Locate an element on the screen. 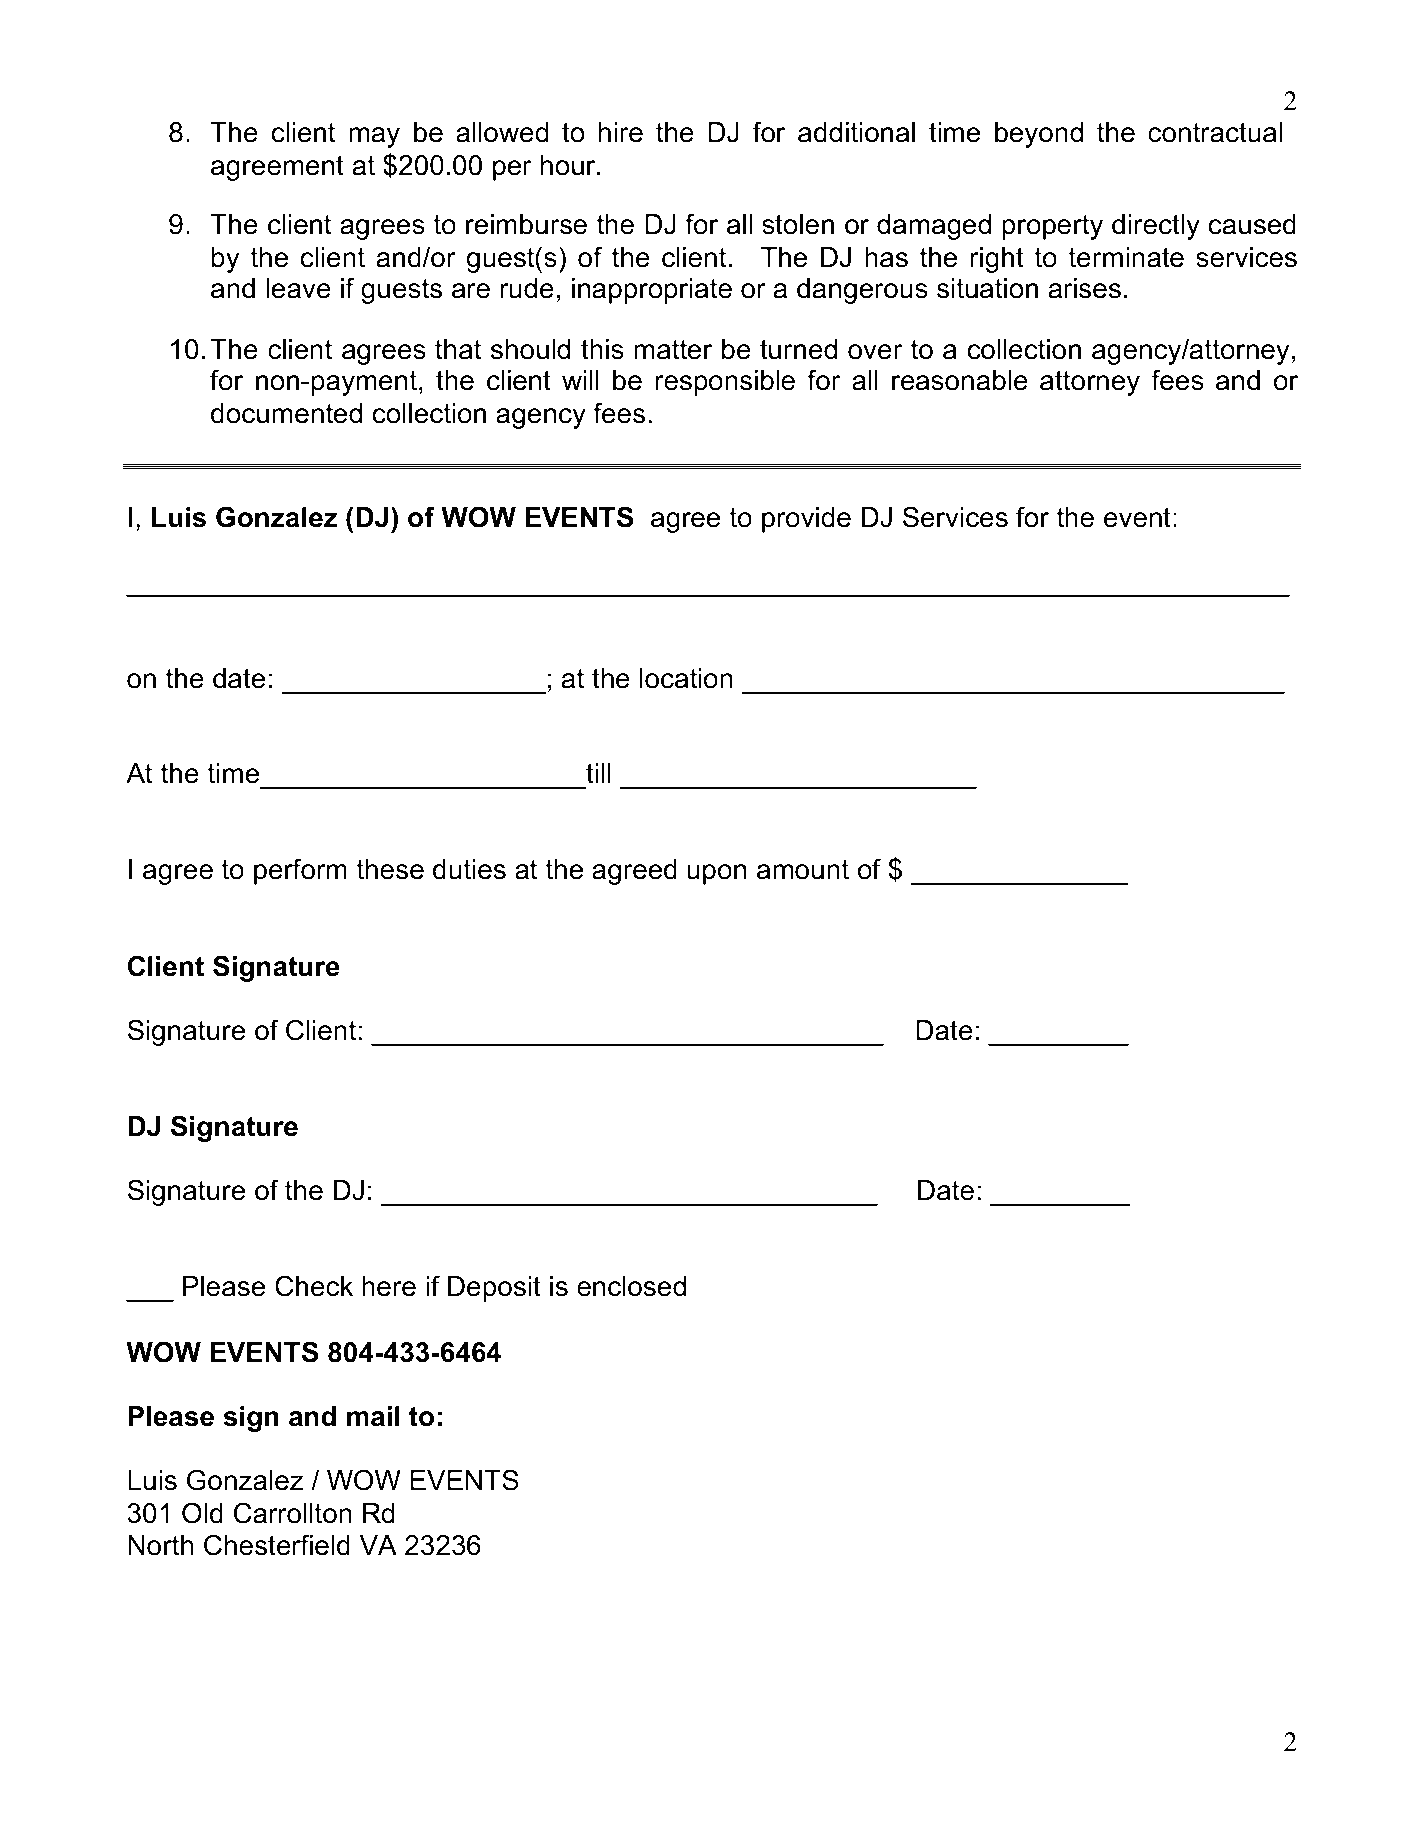 This screenshot has width=1422, height=1840. upon is located at coordinates (716, 874).
